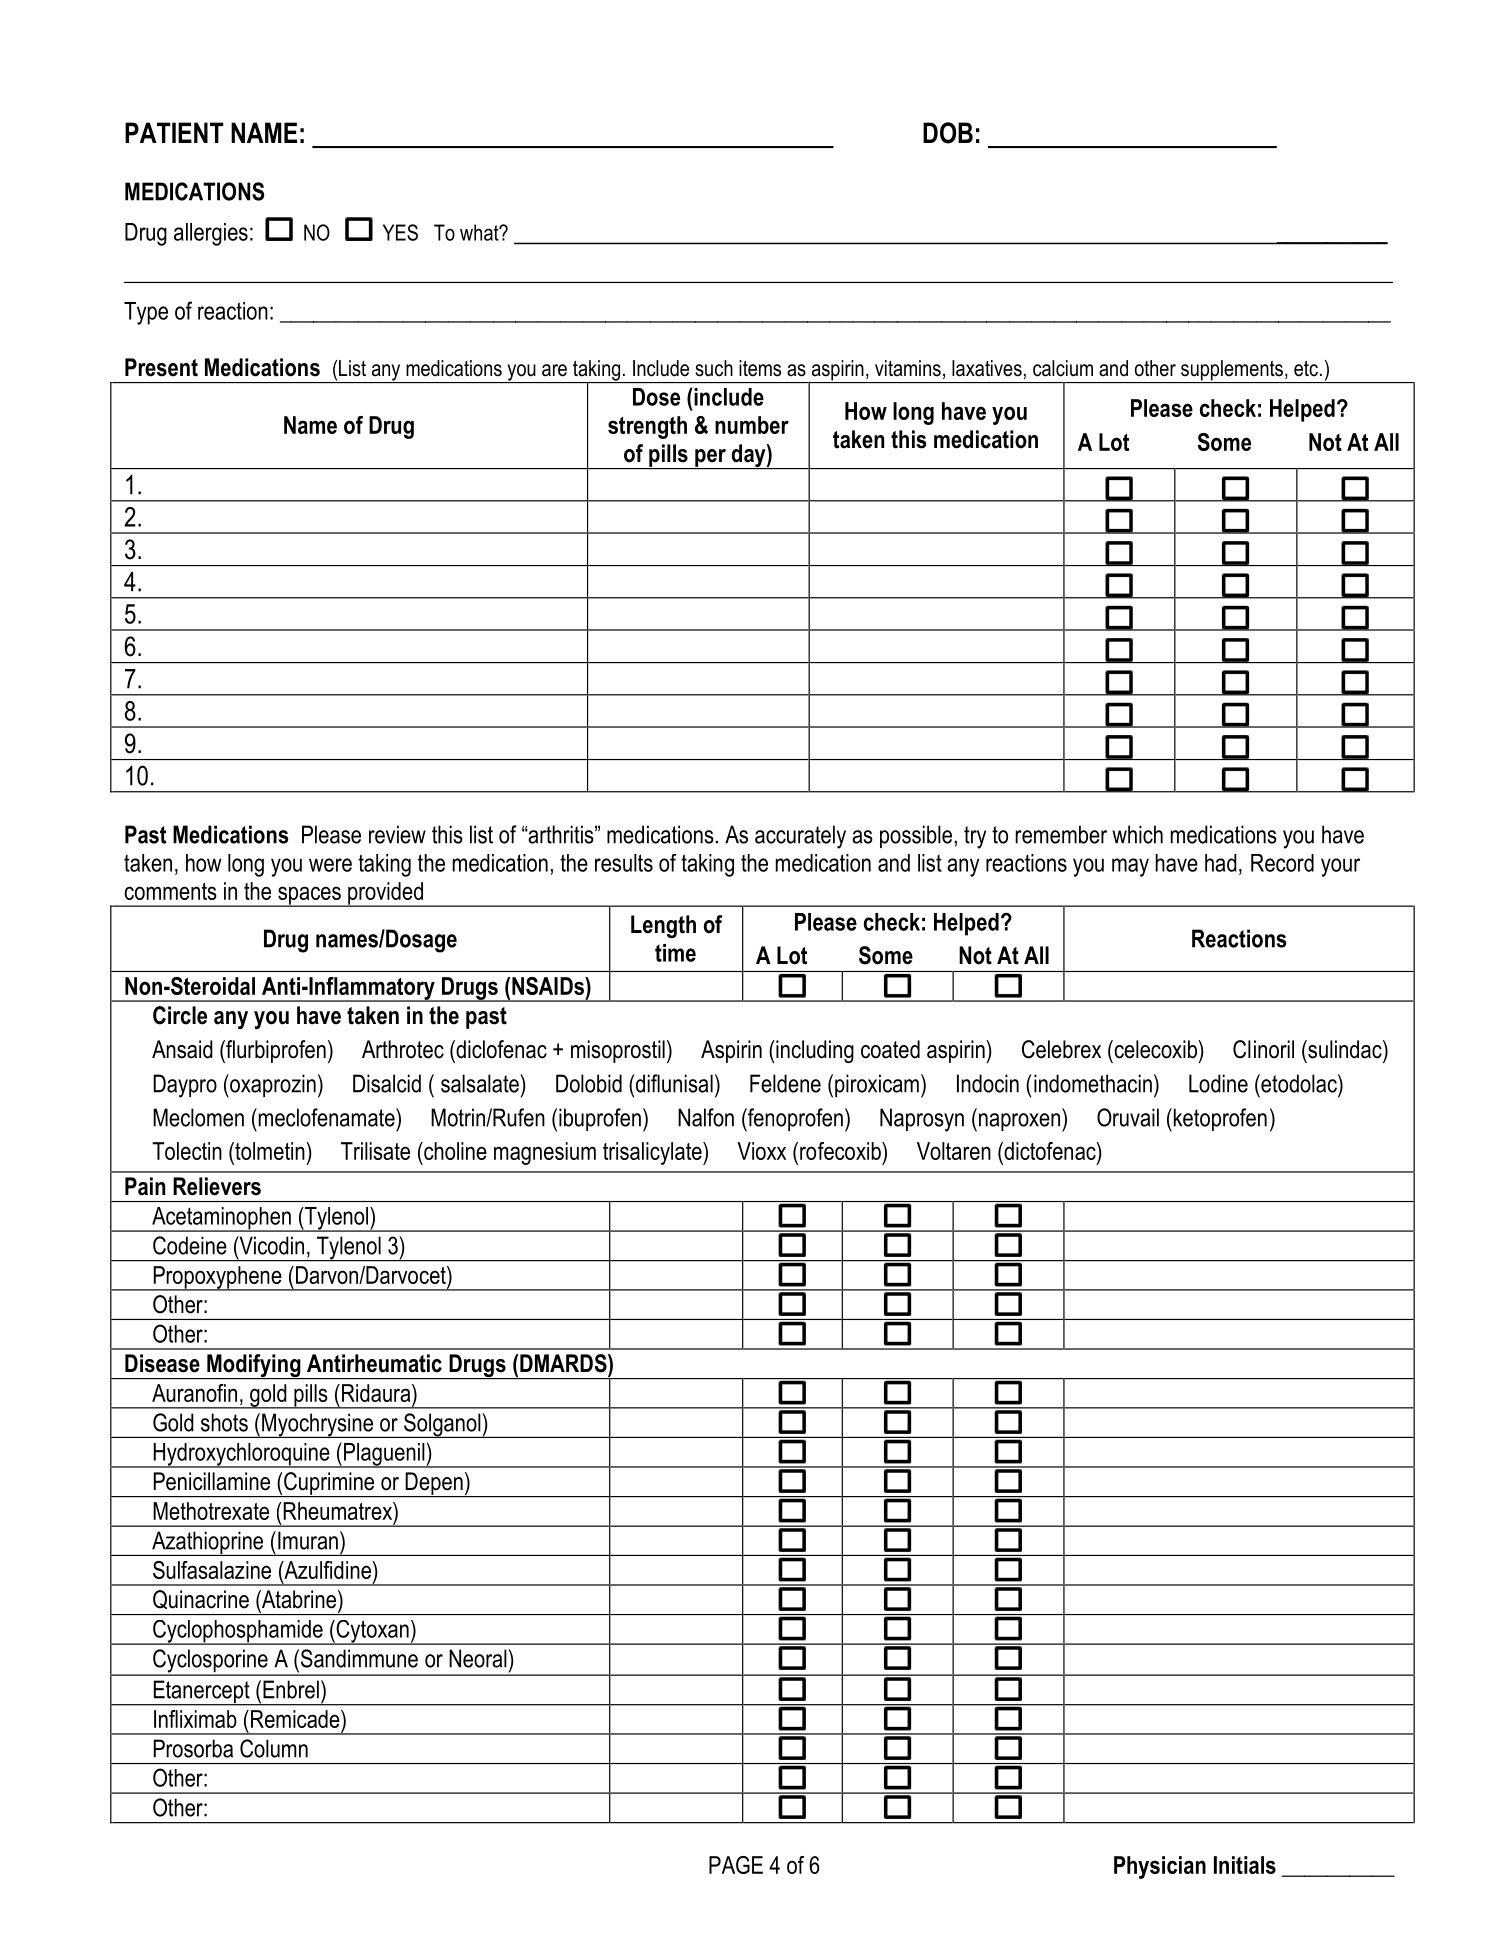  I want to click on celecoxib, so click(1155, 1049).
